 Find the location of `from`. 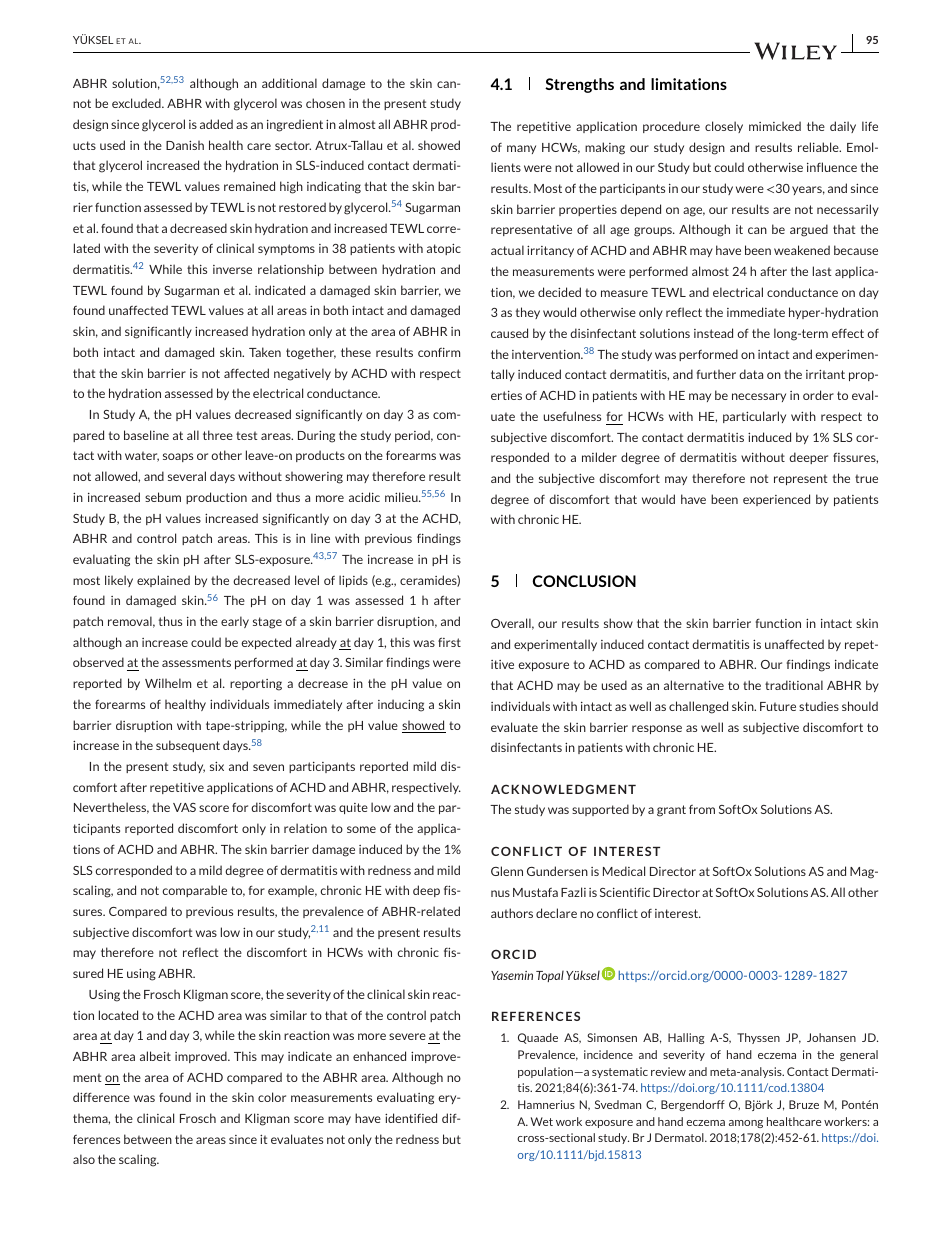

from is located at coordinates (702, 809).
